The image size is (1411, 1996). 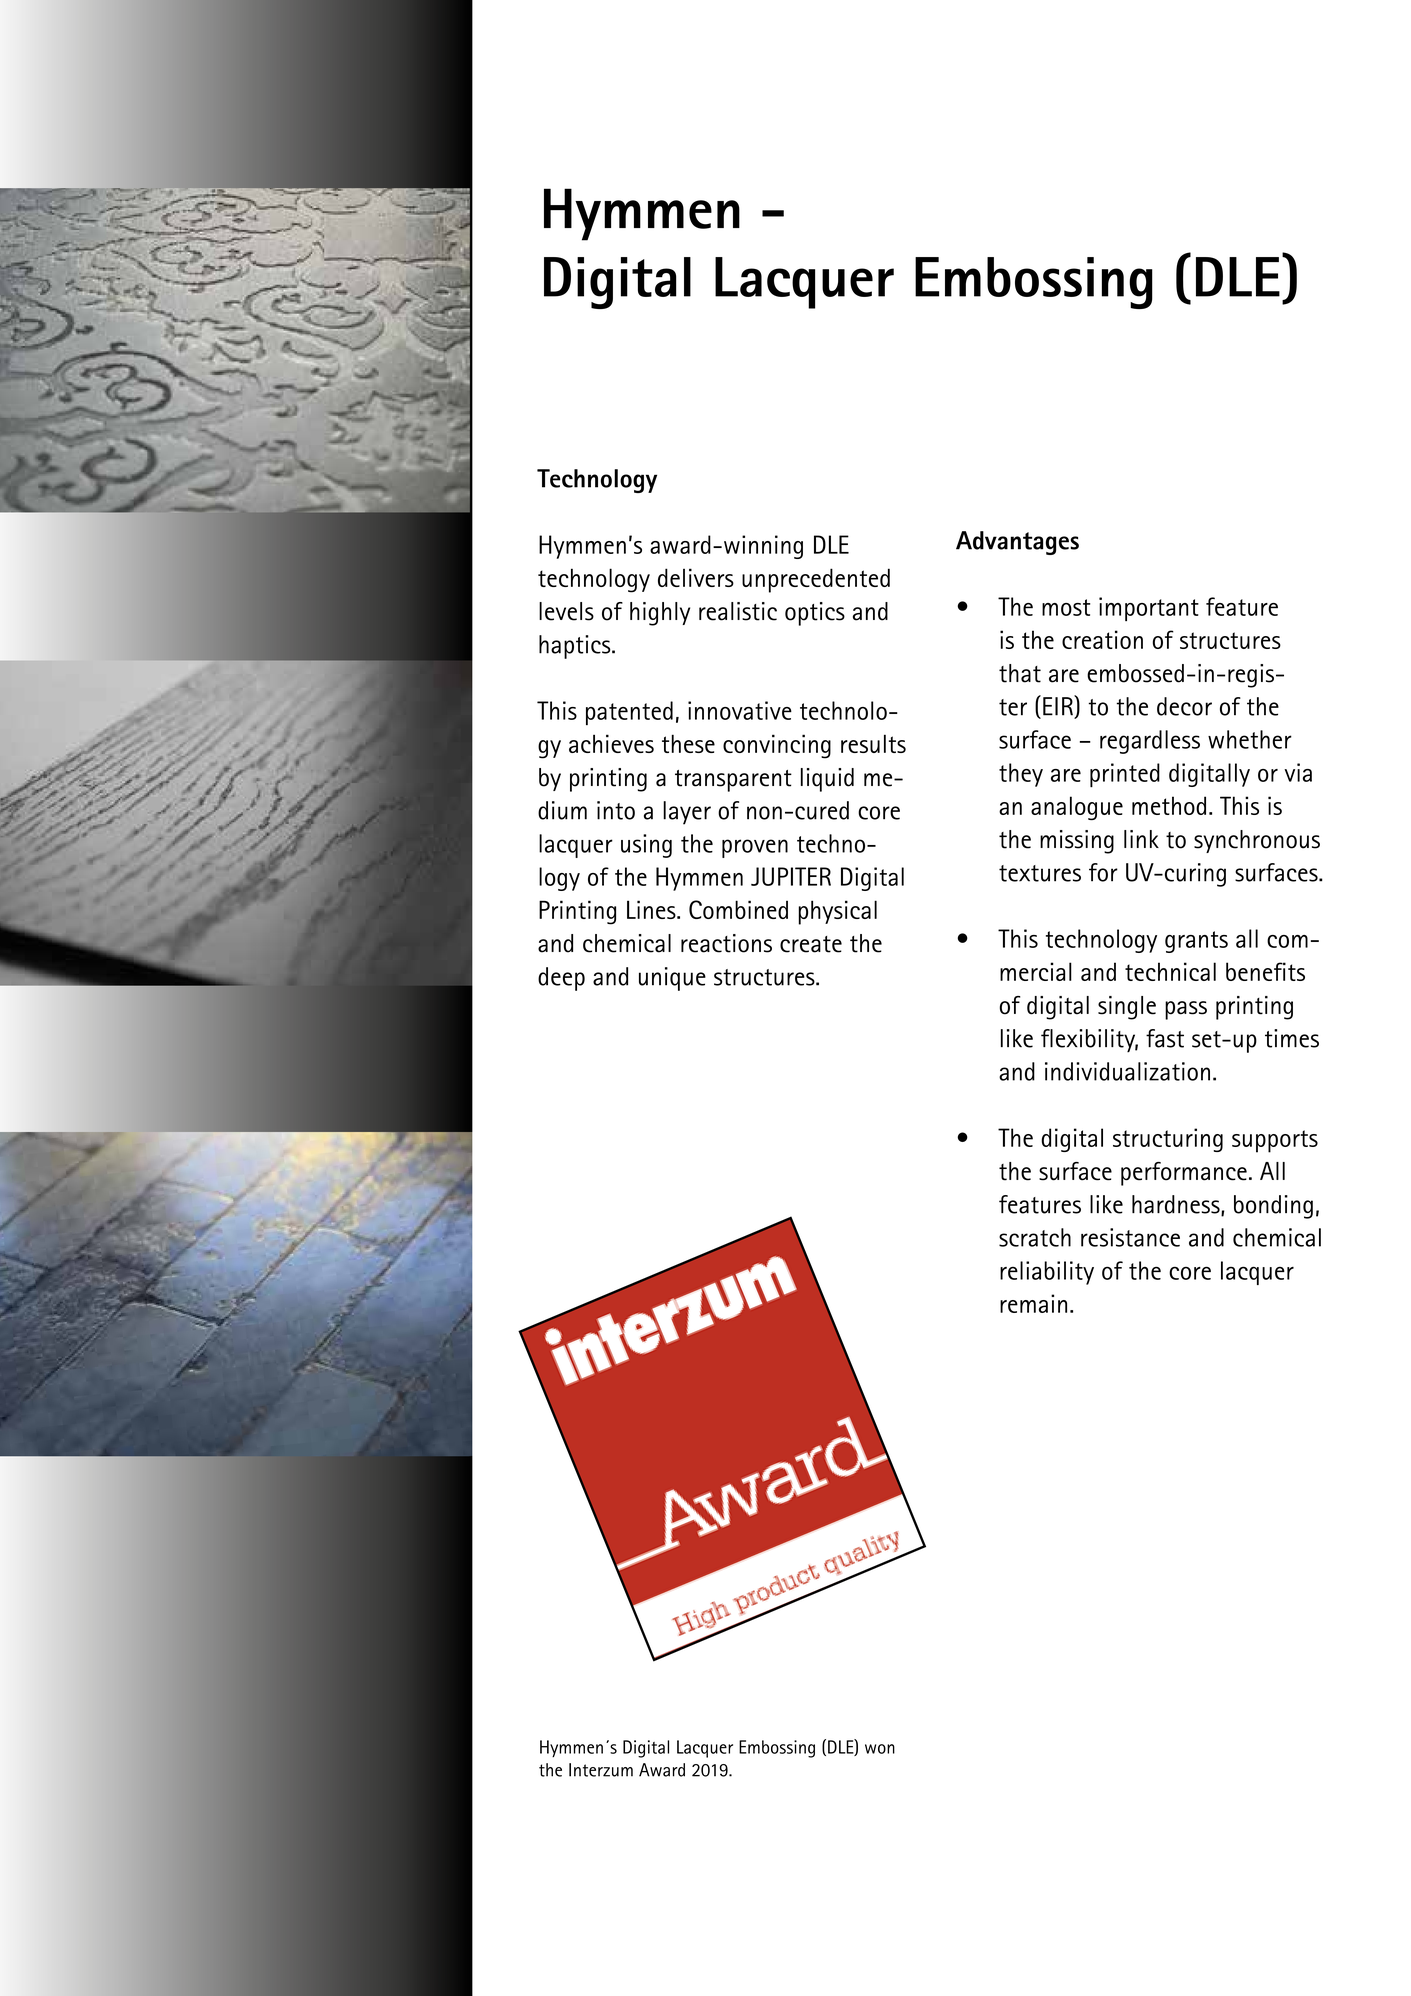 What do you see at coordinates (1035, 1237) in the page?
I see `scratch` at bounding box center [1035, 1237].
